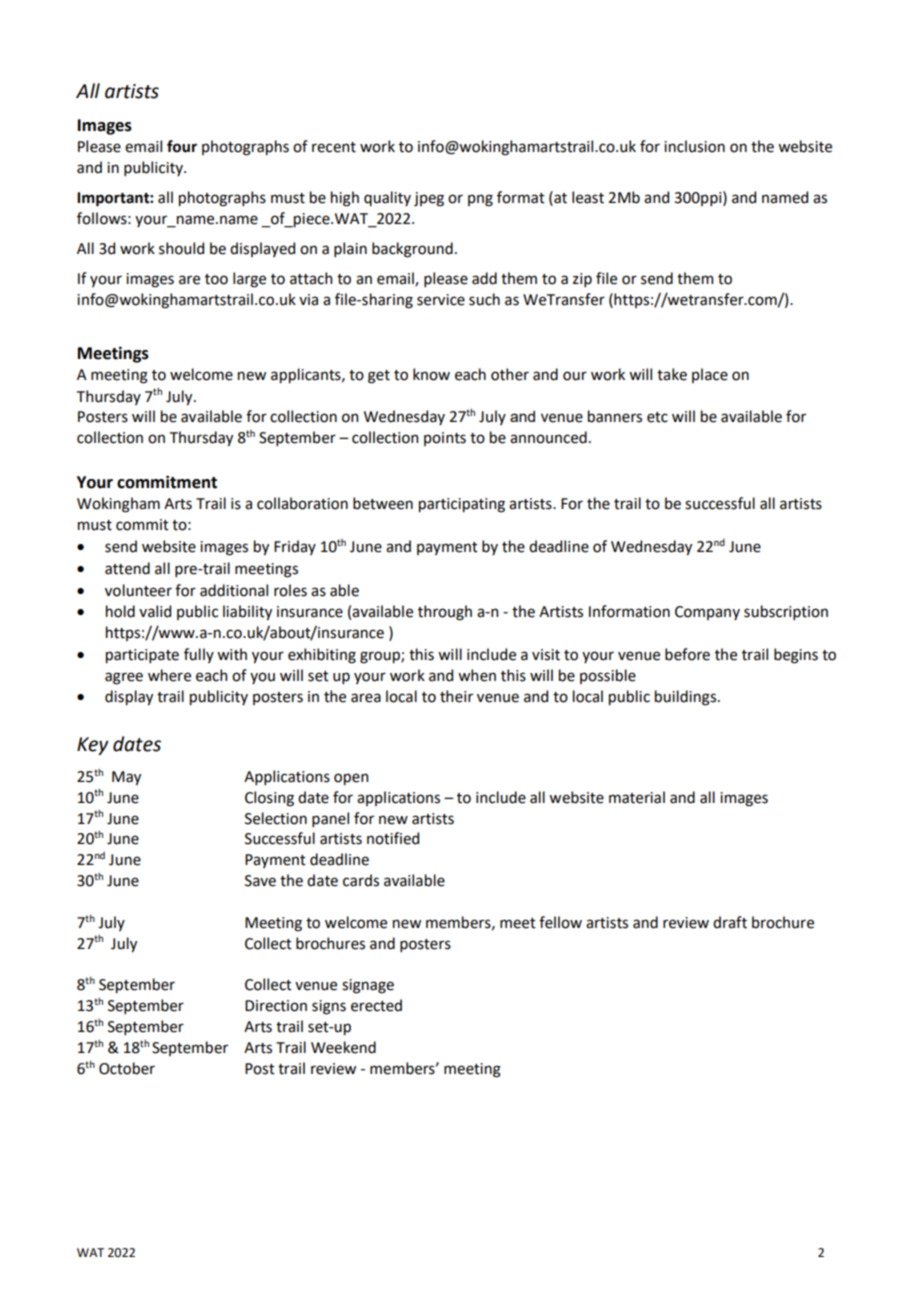  I want to click on erected, so click(376, 1005).
